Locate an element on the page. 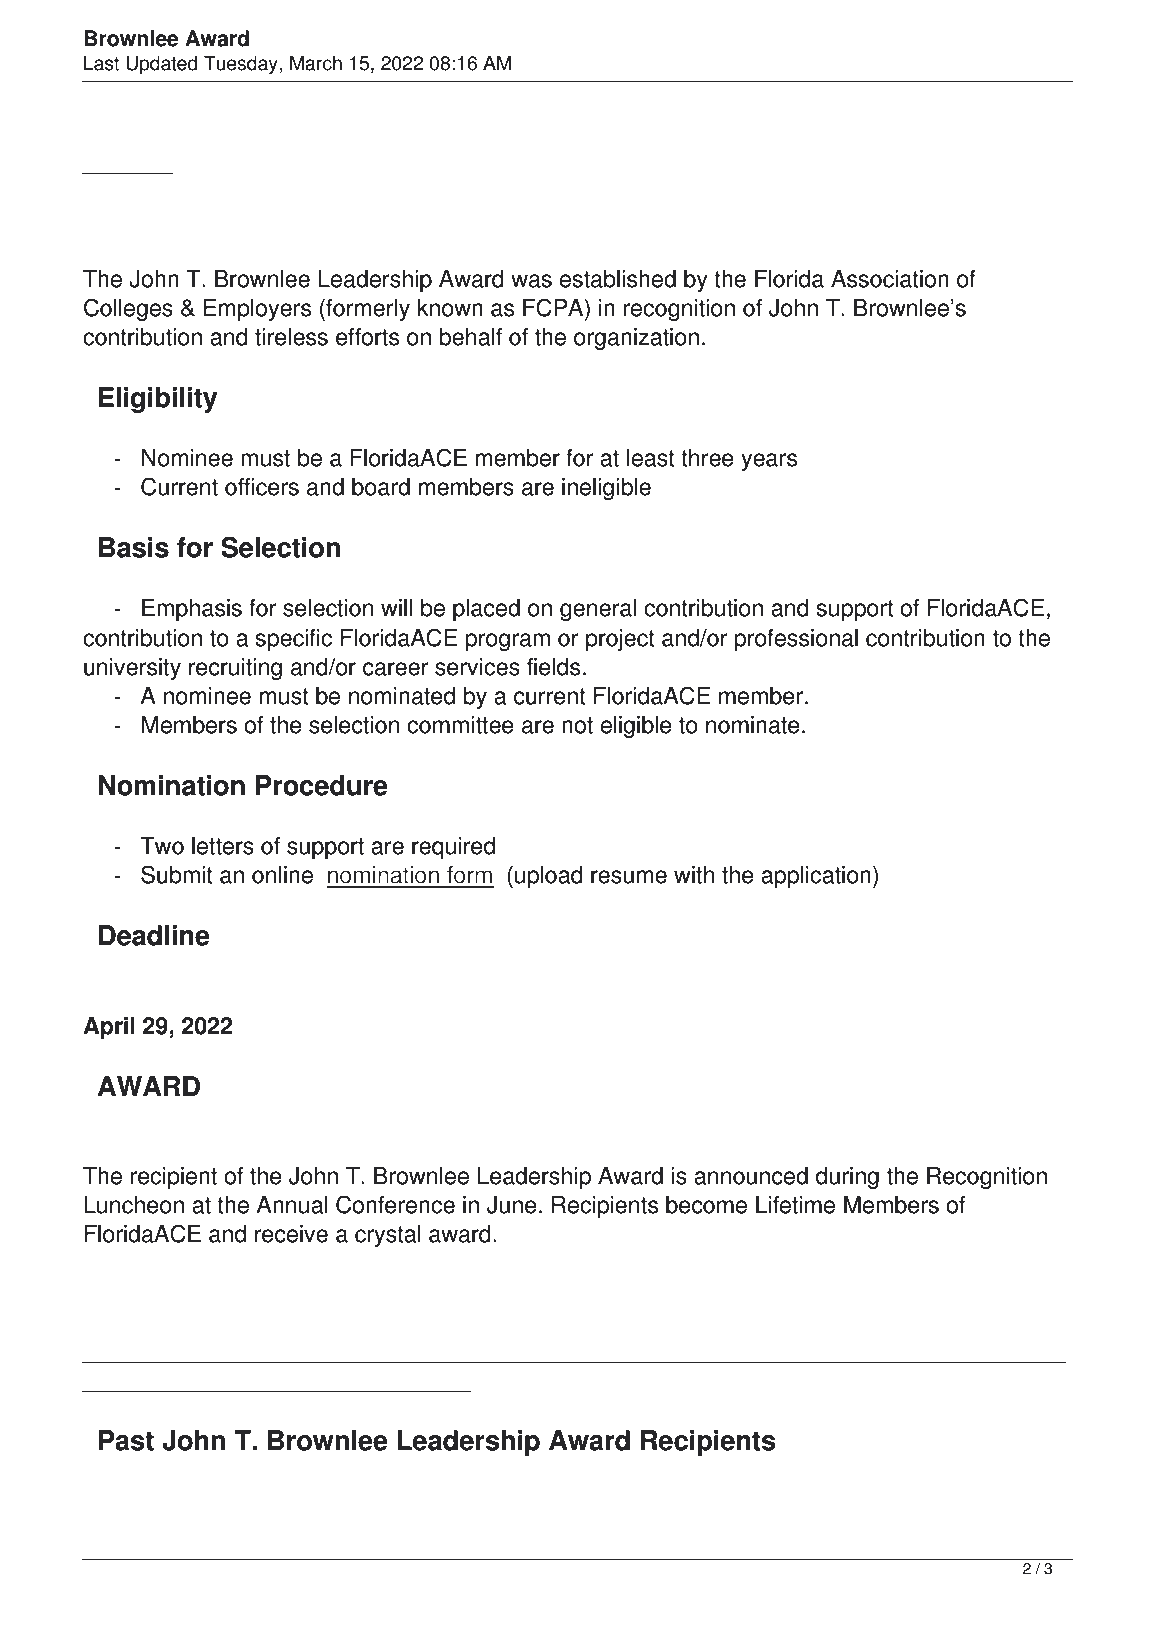 This page has width=1155, height=1634. upload is located at coordinates (549, 877).
